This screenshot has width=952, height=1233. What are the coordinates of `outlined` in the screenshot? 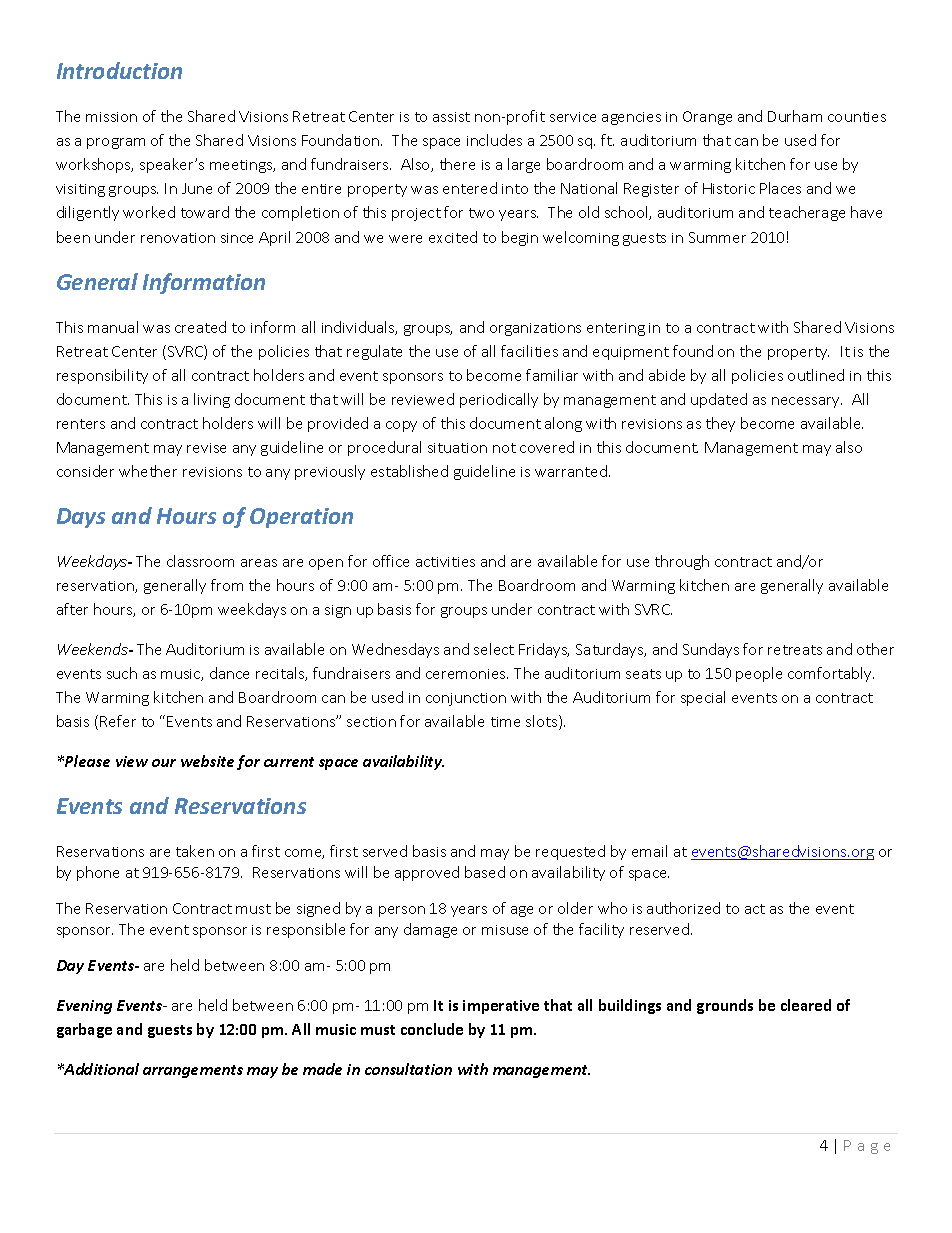 It's located at (816, 375).
